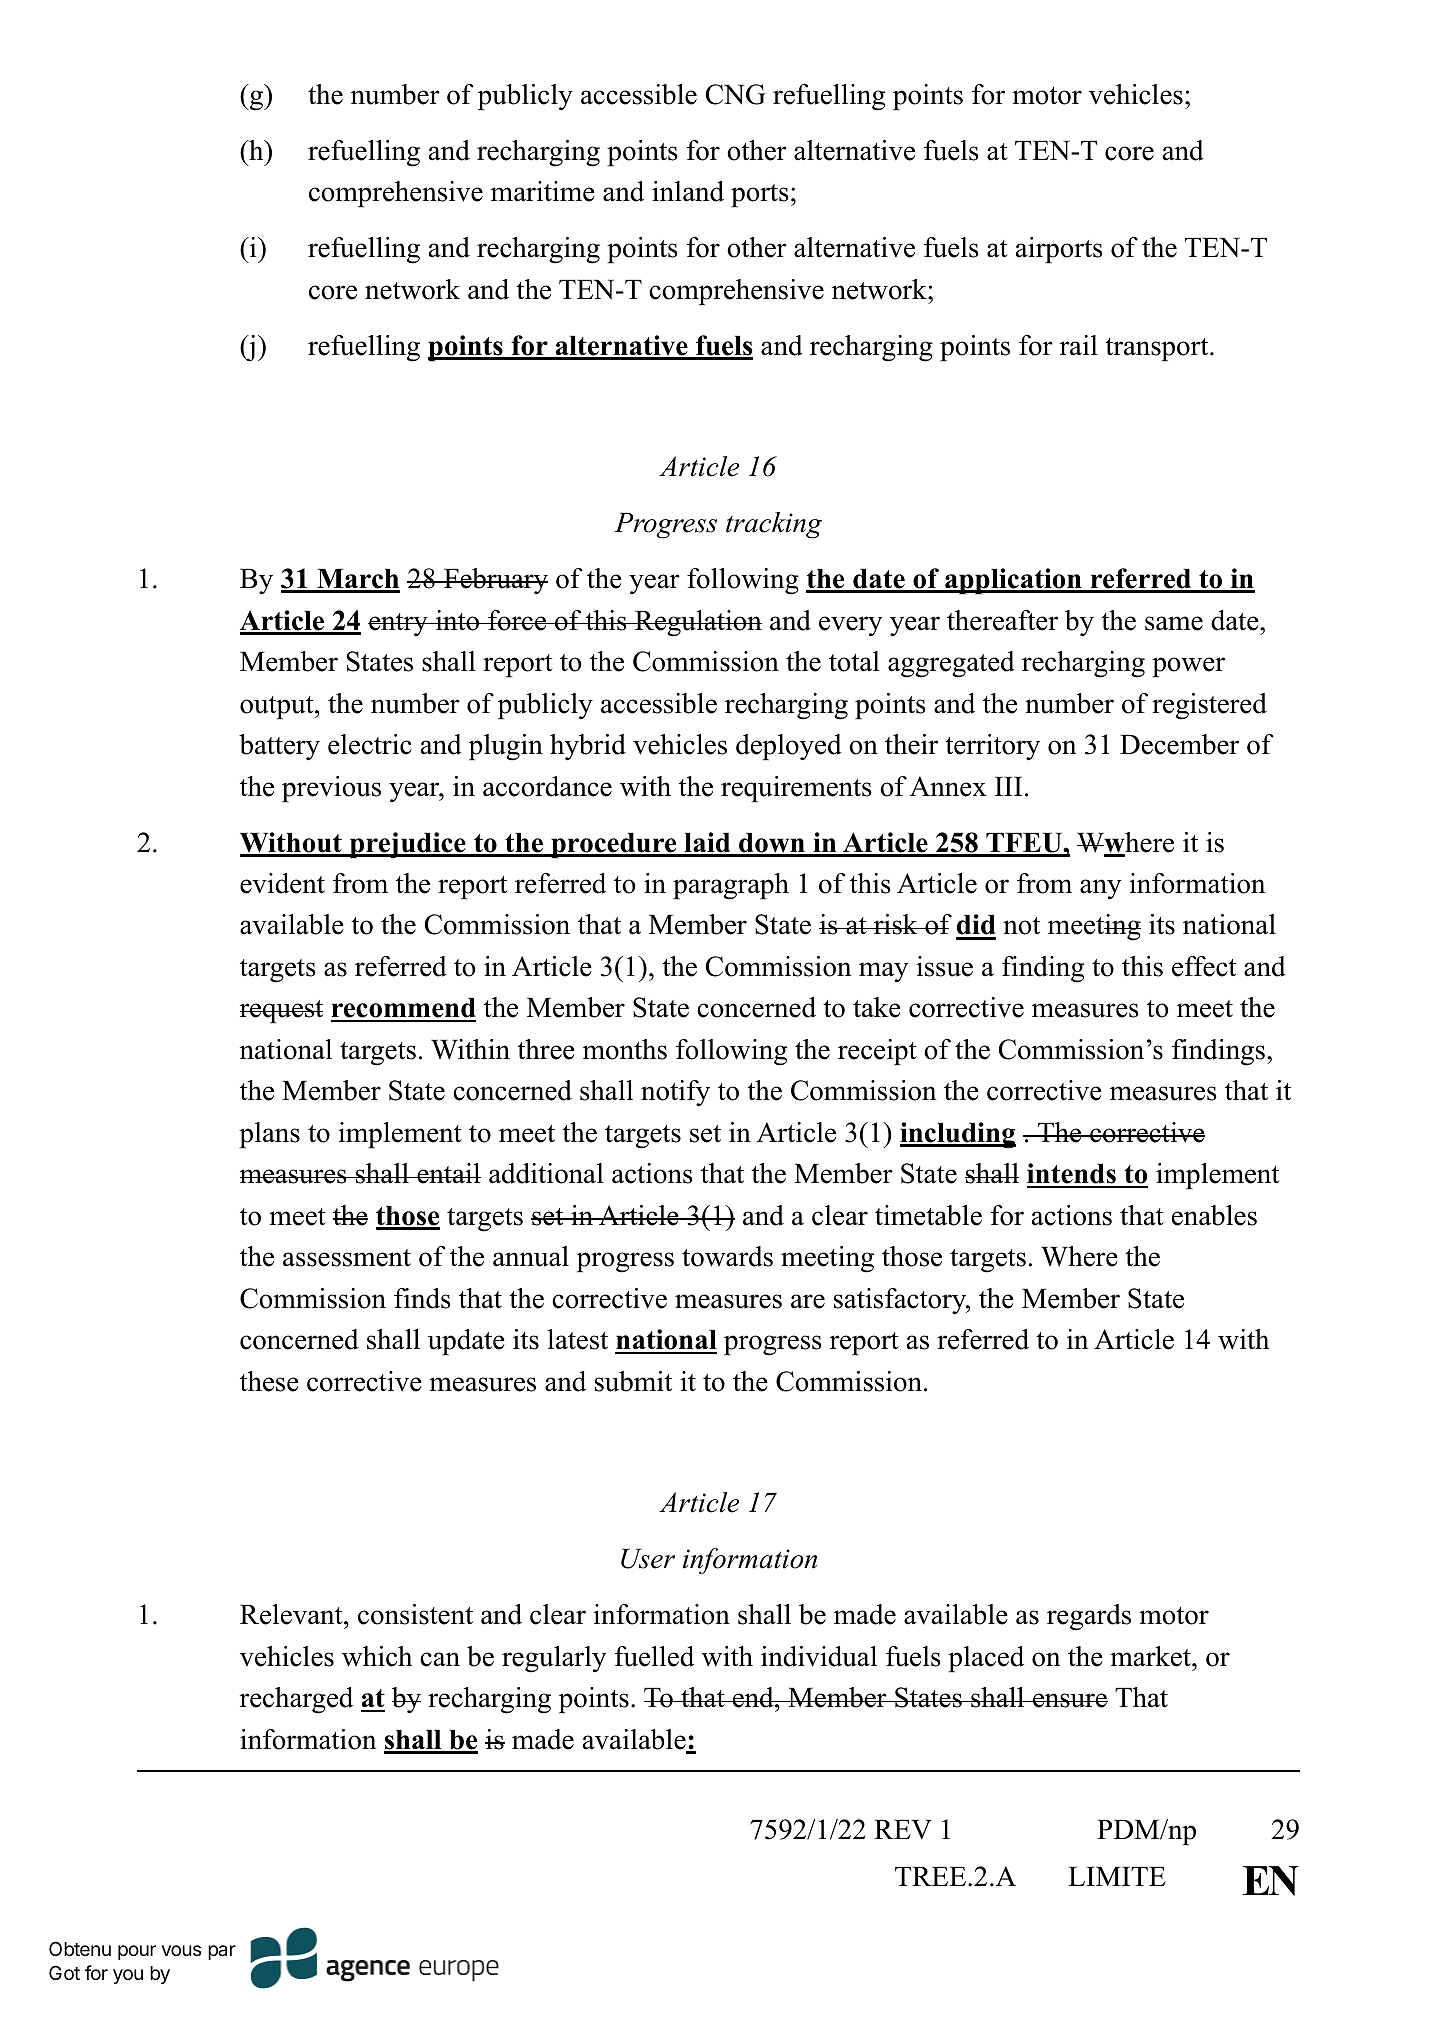 Image resolution: width=1437 pixels, height=2034 pixels. I want to click on vous, so click(181, 1950).
